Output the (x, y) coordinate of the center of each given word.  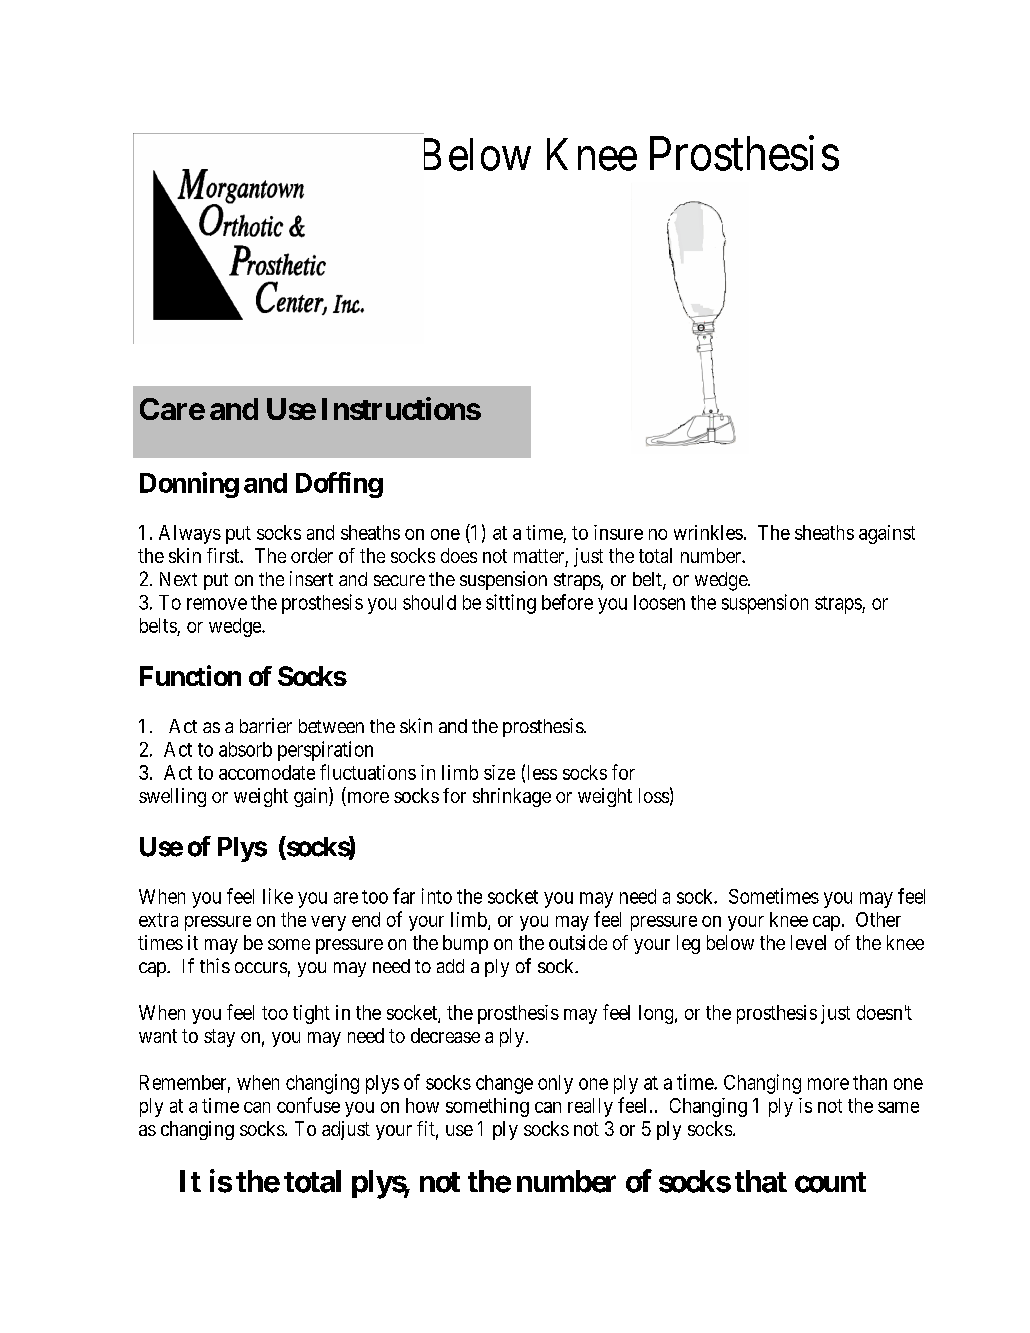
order (312, 555)
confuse (308, 1105)
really (590, 1107)
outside (578, 942)
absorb (245, 749)
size (499, 772)
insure (618, 532)
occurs (261, 967)
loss (654, 795)
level (808, 942)
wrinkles (708, 532)
